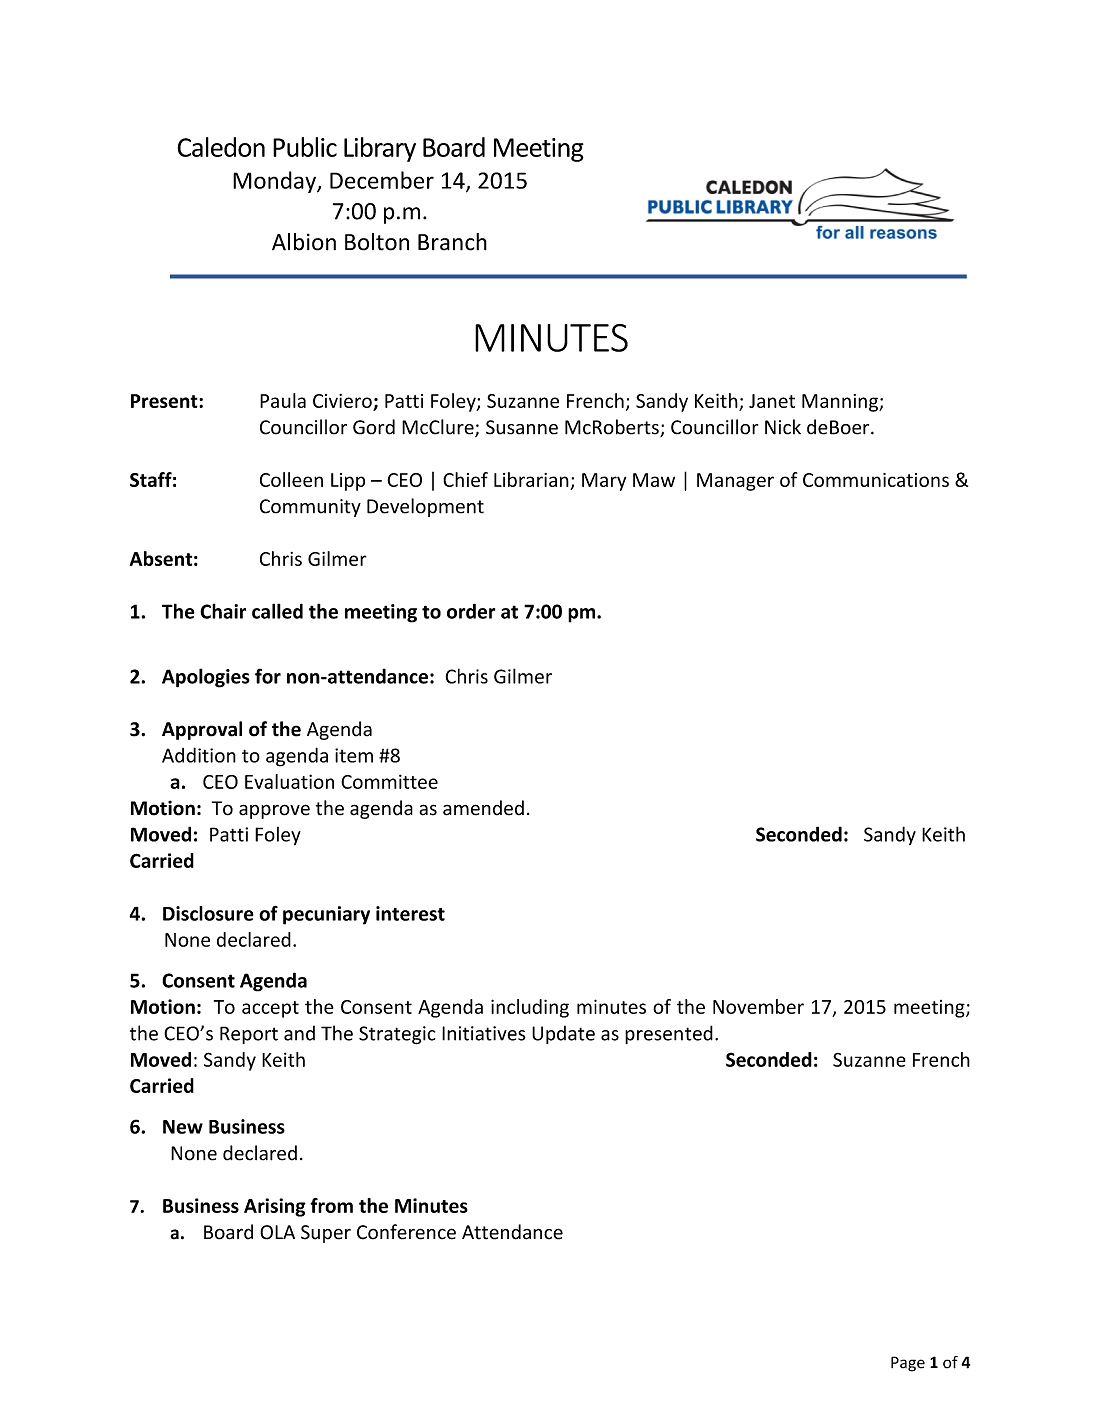 The image size is (1100, 1424). What do you see at coordinates (277, 1232) in the page?
I see `OLA` at bounding box center [277, 1232].
